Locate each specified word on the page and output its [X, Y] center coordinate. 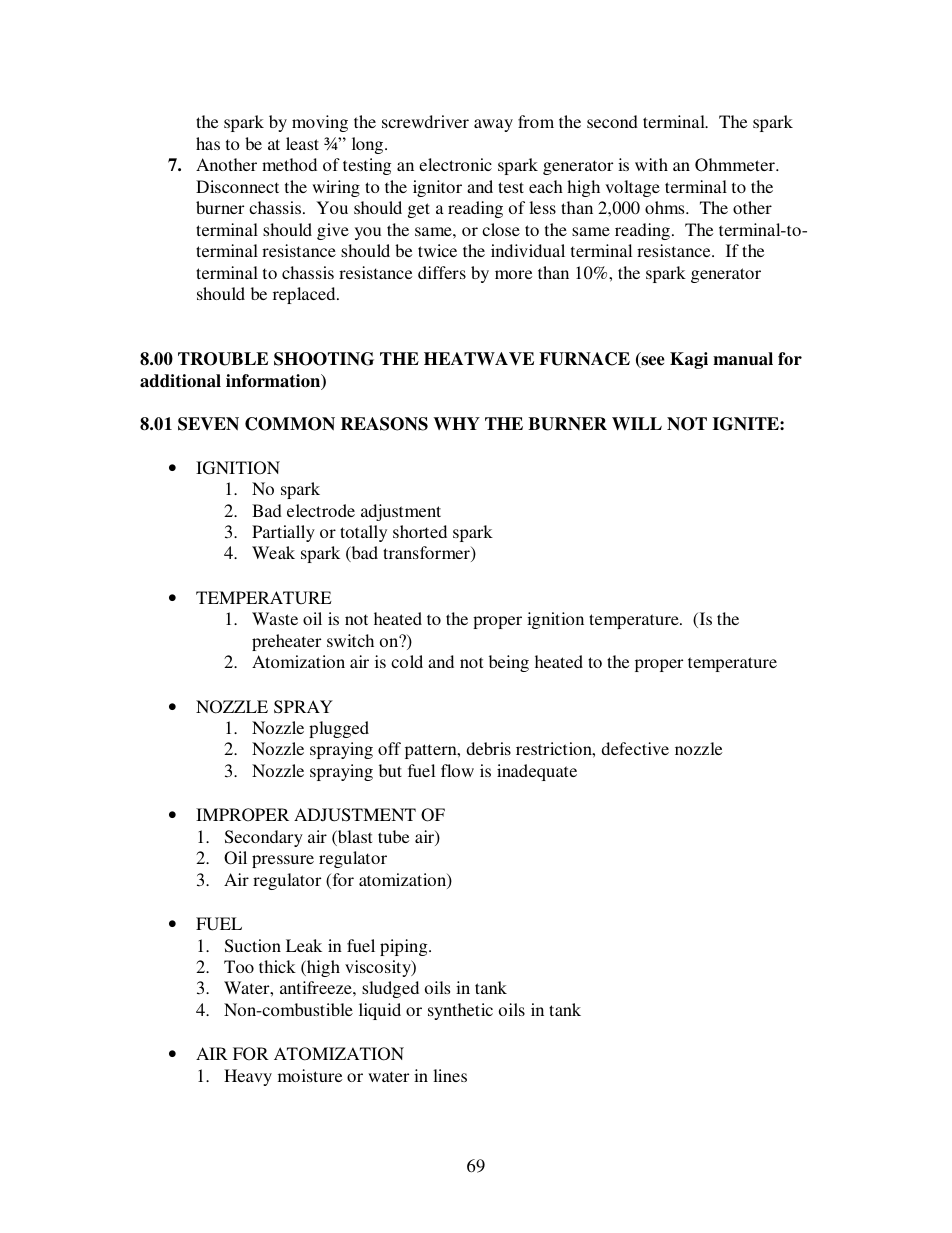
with [651, 164]
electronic [455, 164]
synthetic [460, 1011]
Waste [275, 618]
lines [450, 1075]
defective [635, 748]
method [289, 164]
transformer [427, 554]
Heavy [248, 1077]
